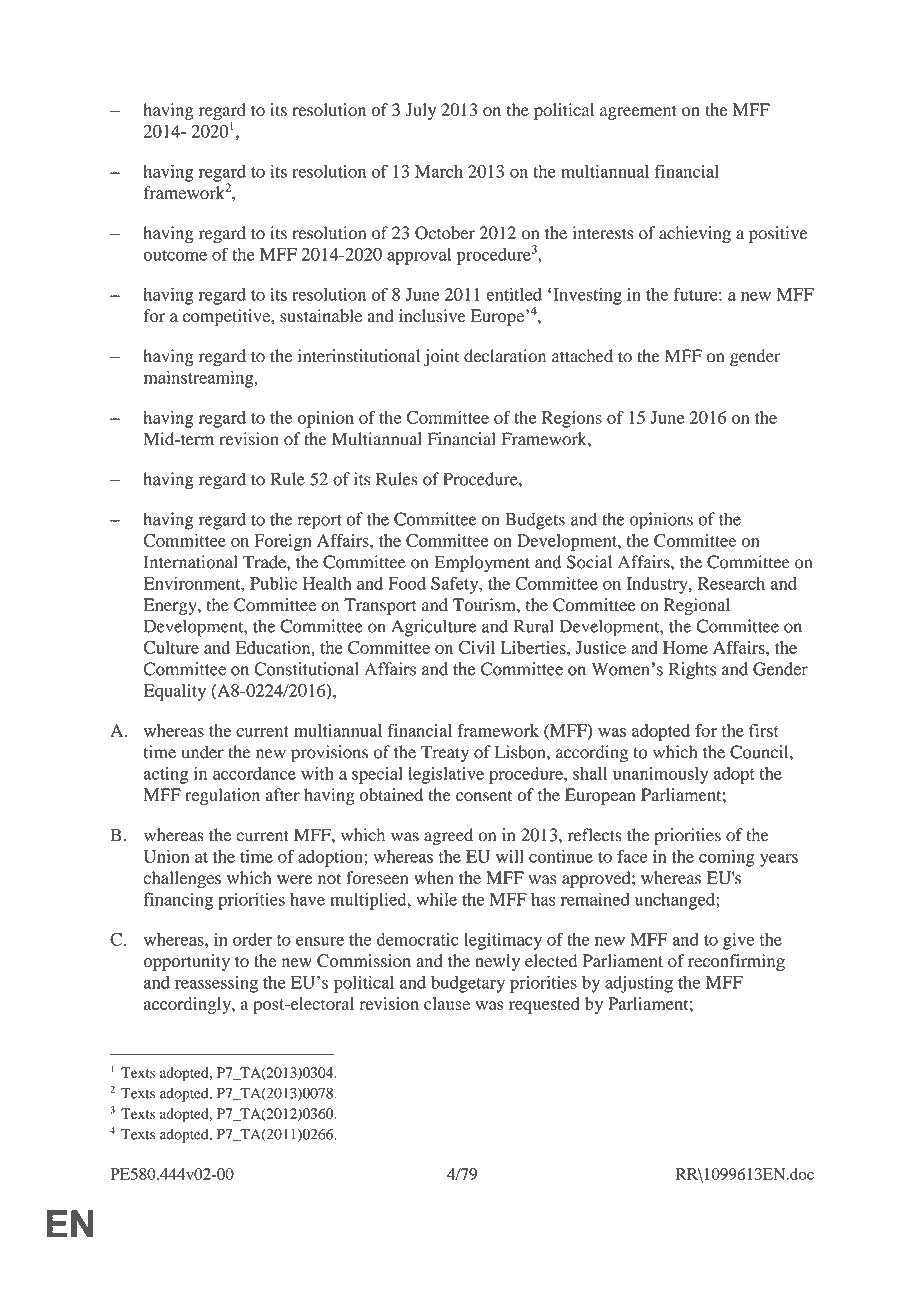  What do you see at coordinates (216, 984) in the screenshot?
I see `reassessing` at bounding box center [216, 984].
